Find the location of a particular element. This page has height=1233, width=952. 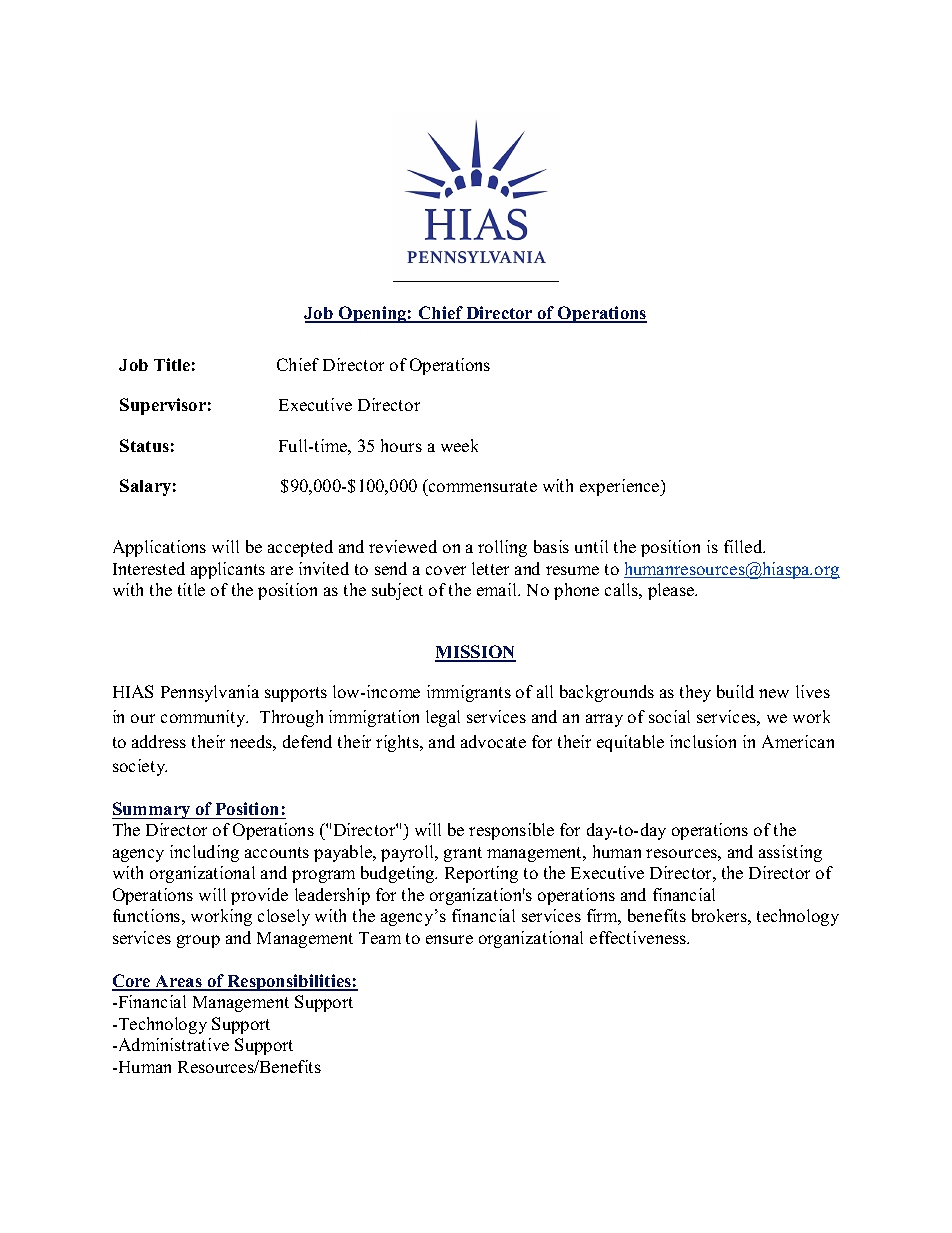

hours is located at coordinates (401, 445).
